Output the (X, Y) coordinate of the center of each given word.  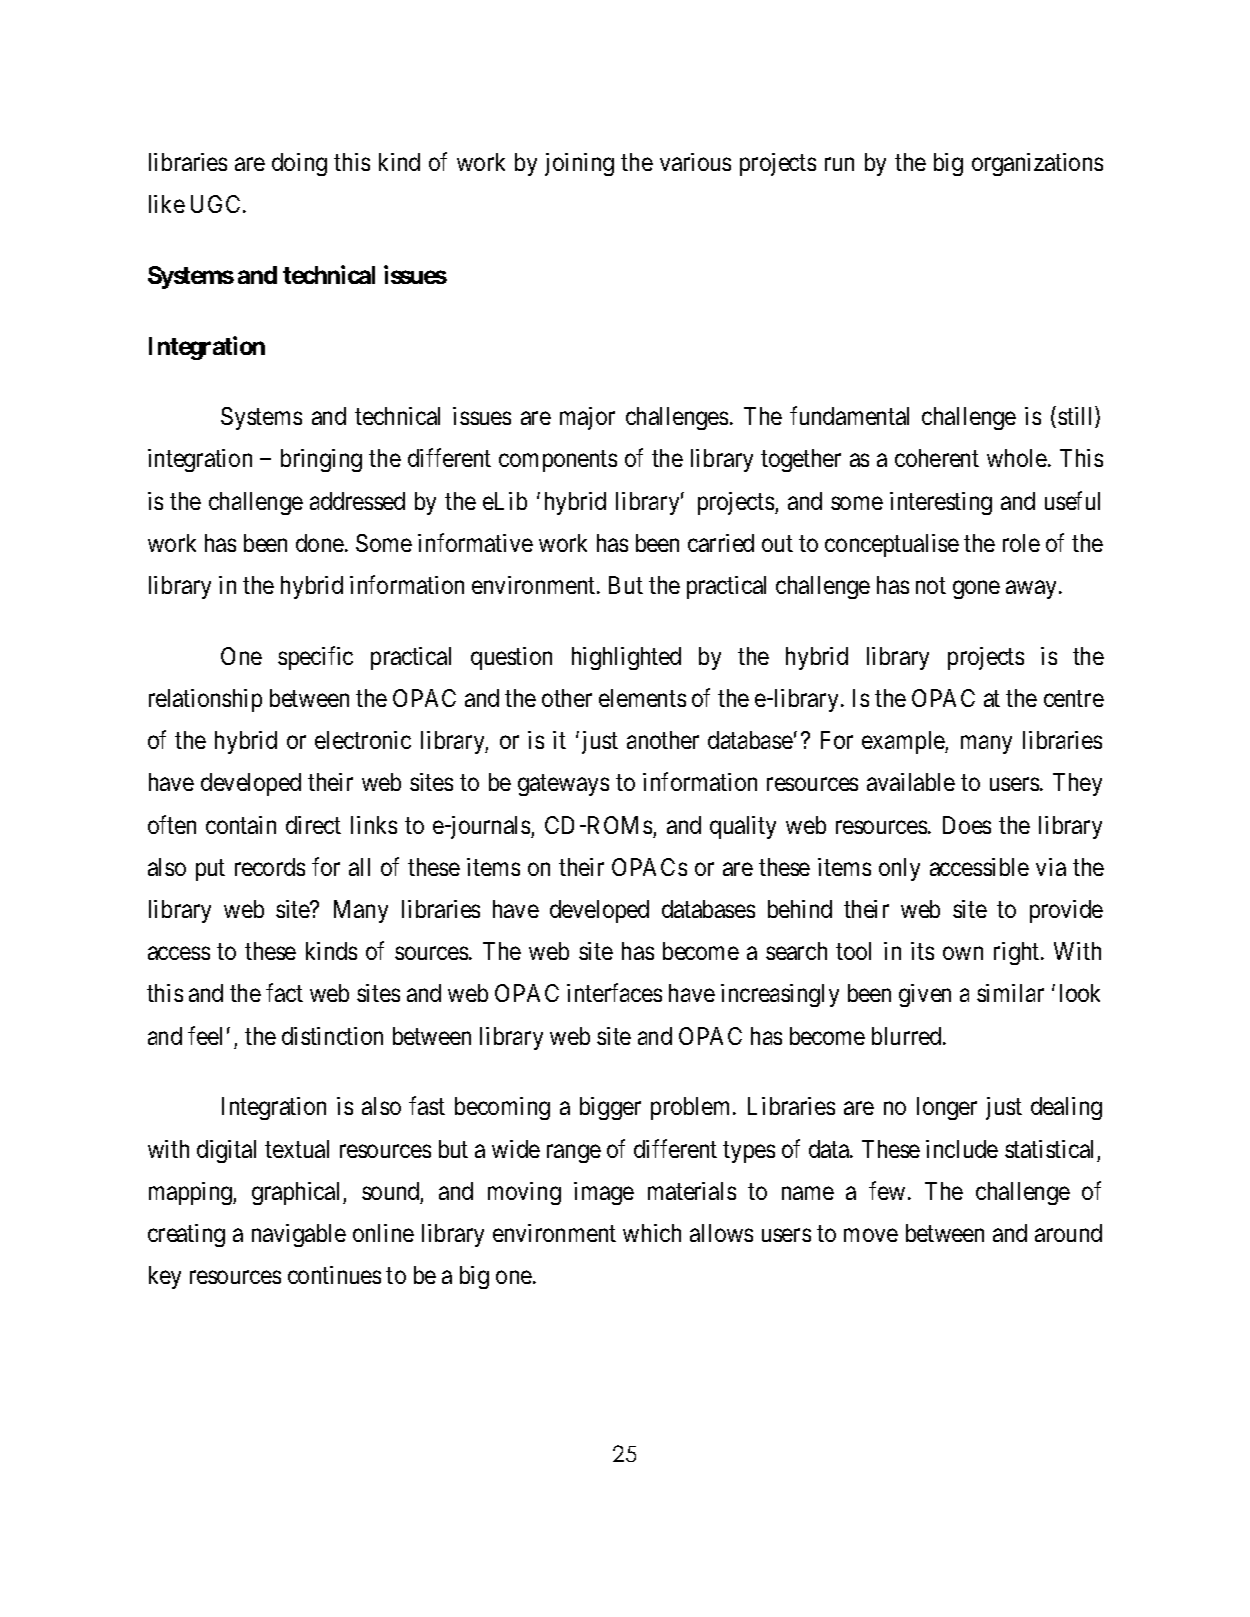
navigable (299, 1235)
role (1021, 543)
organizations (1037, 164)
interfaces (614, 993)
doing (299, 164)
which (652, 1233)
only (899, 869)
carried (721, 543)
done (320, 543)
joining (579, 164)
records (270, 867)
